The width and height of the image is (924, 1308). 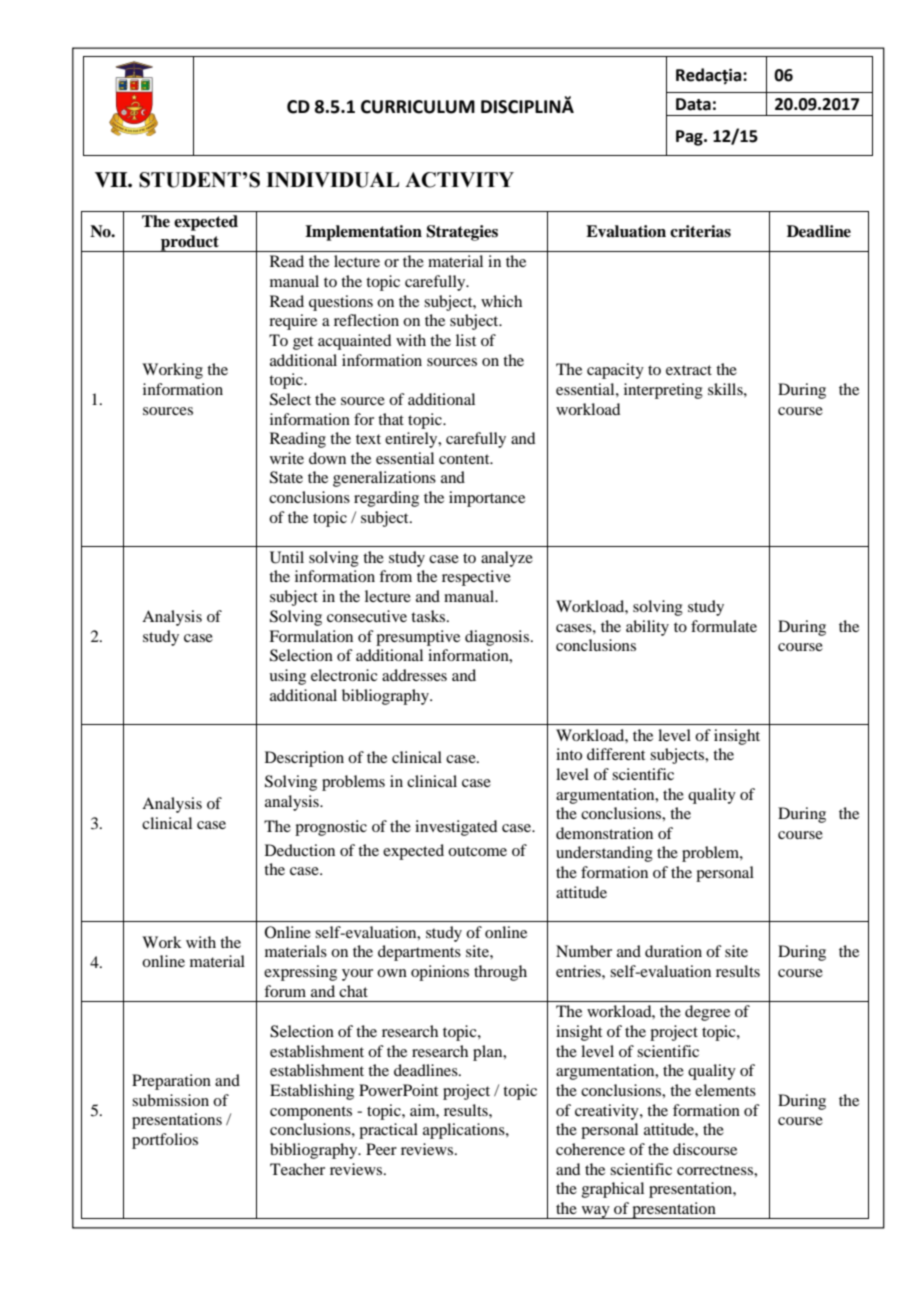 I want to click on applications, so click(x=465, y=1131).
